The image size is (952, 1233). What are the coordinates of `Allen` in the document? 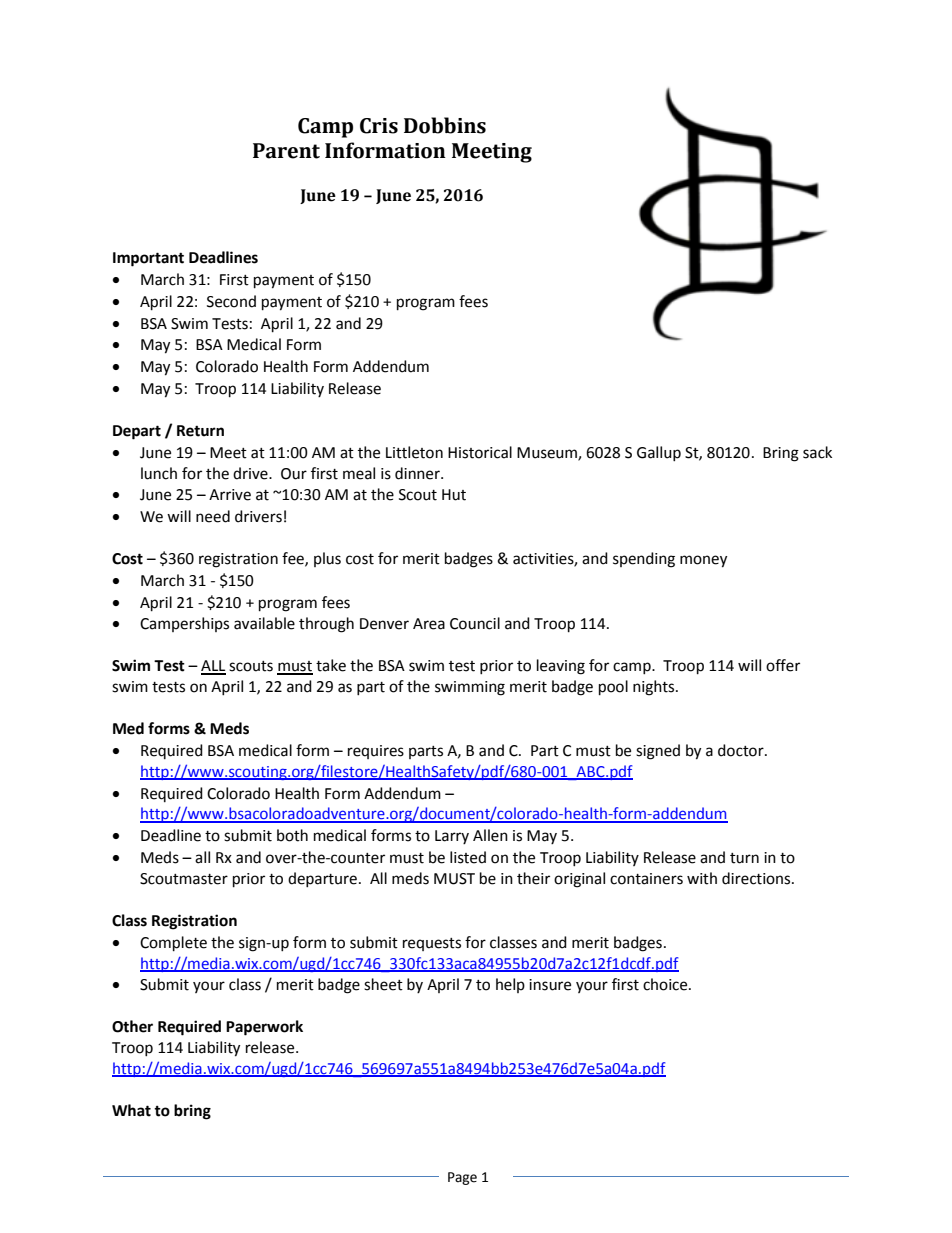 It's located at (490, 835).
